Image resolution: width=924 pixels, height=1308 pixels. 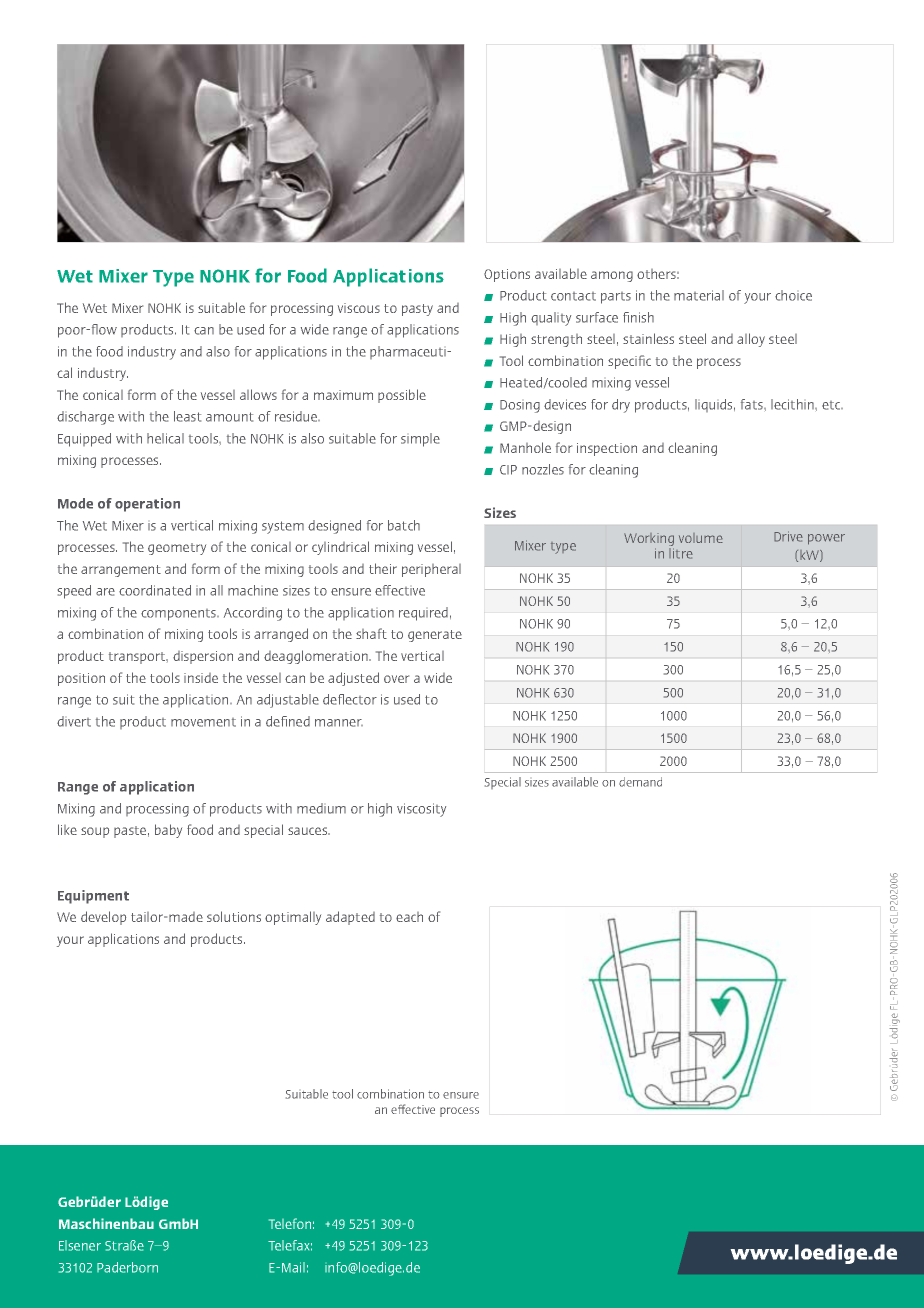 What do you see at coordinates (701, 538) in the screenshot?
I see `volume` at bounding box center [701, 538].
